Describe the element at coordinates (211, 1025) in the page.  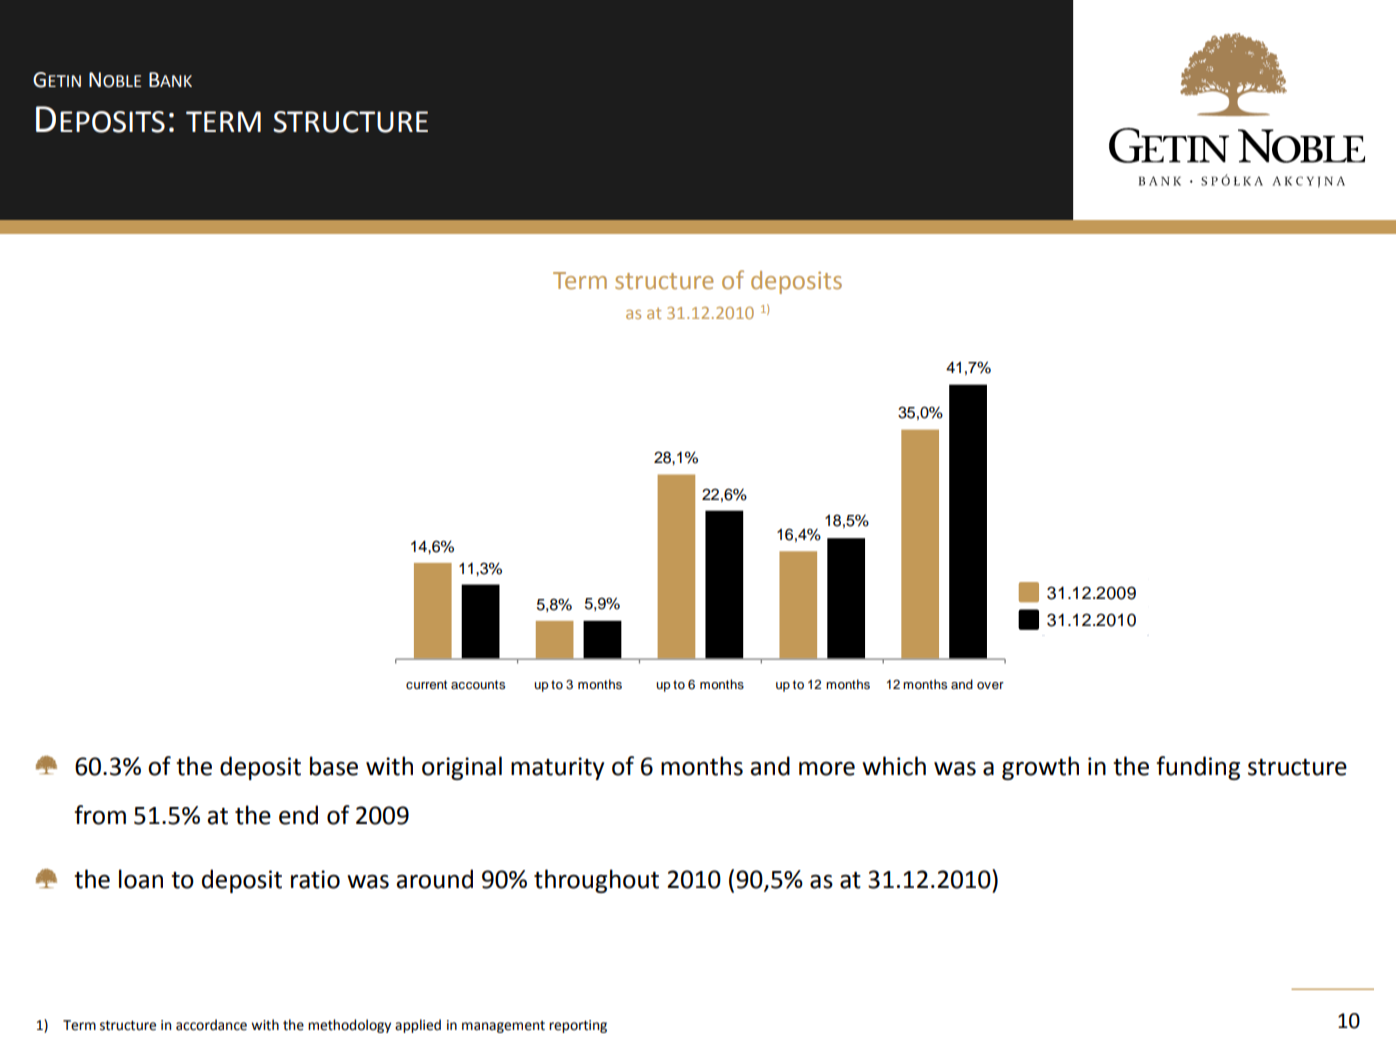
I see `accordance` at that location.
